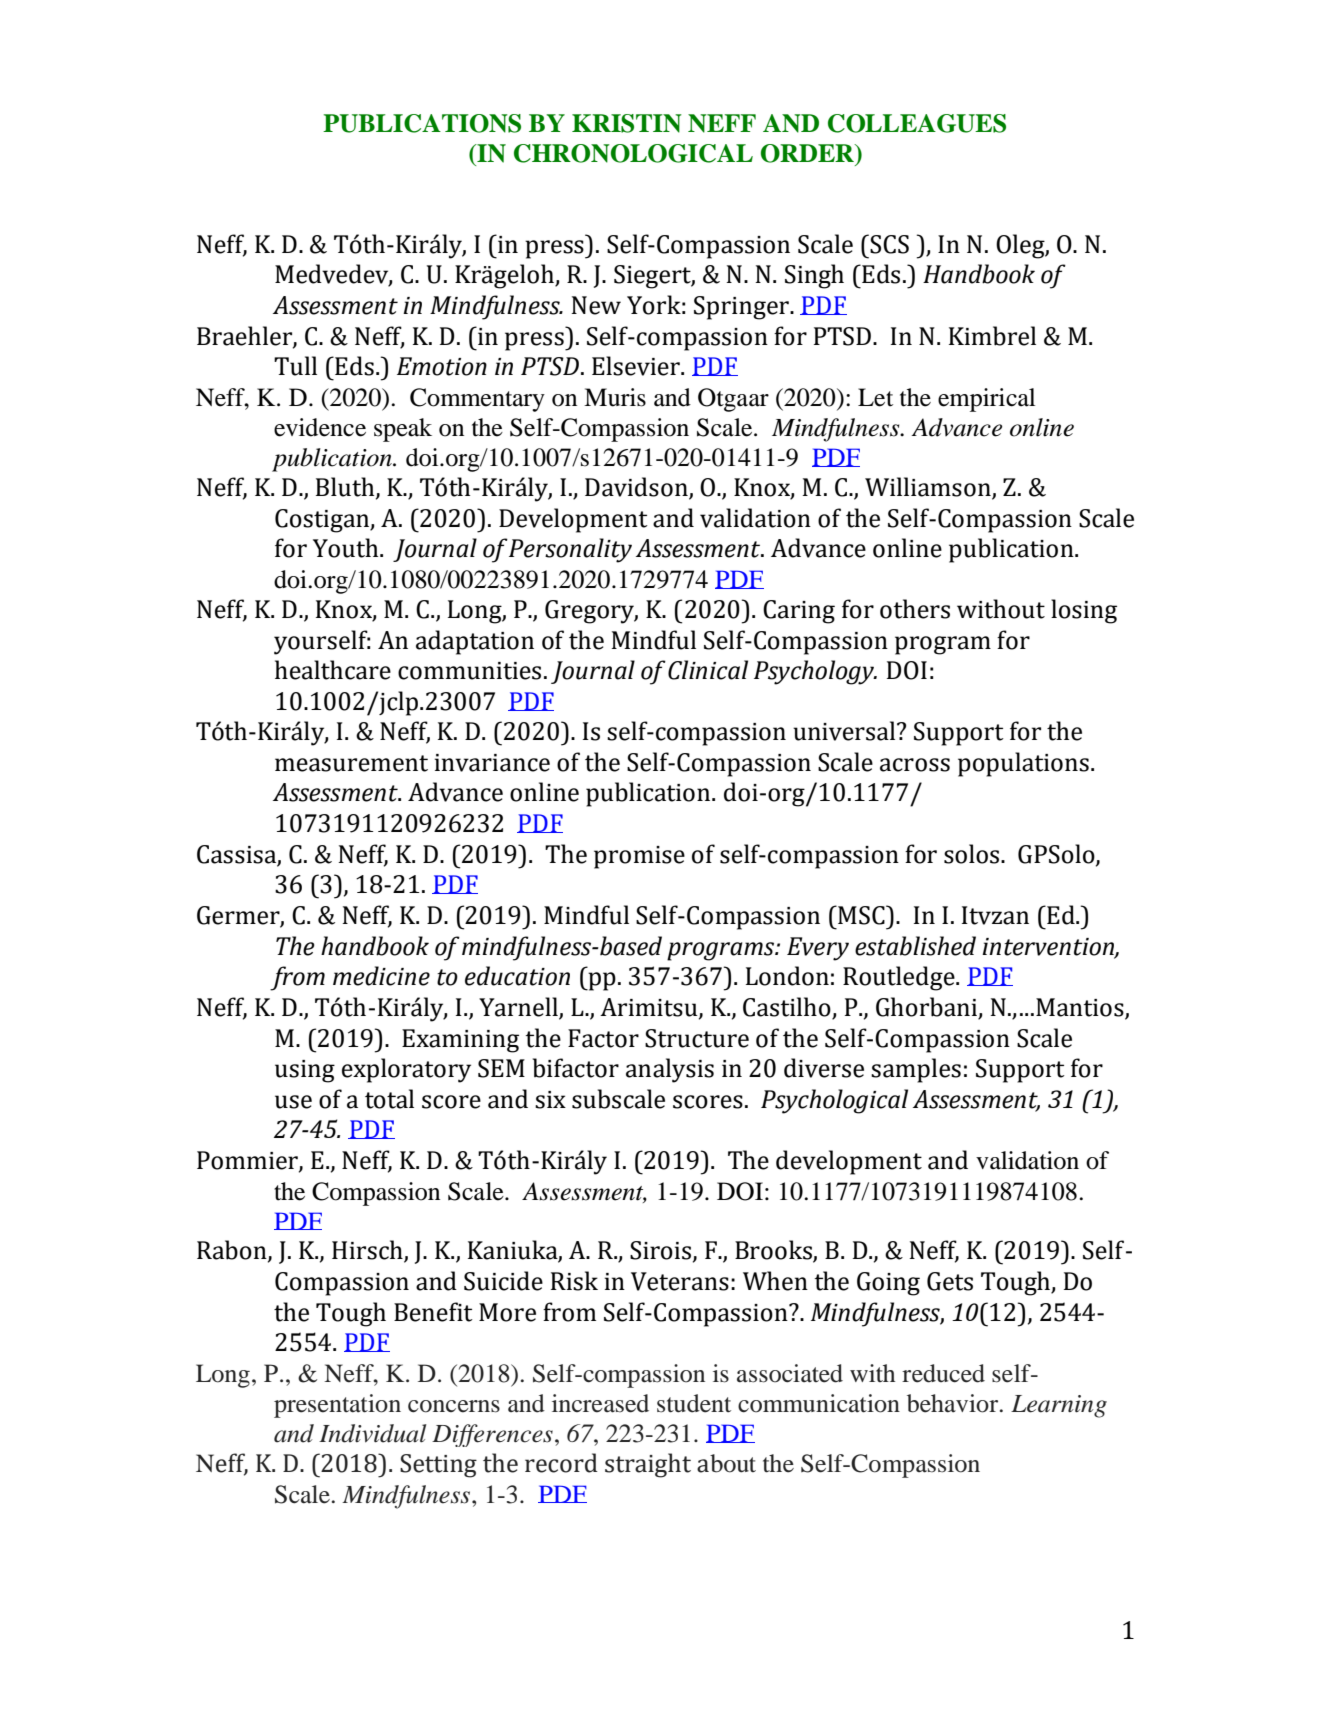 The width and height of the page is (1331, 1723). What do you see at coordinates (347, 548) in the page?
I see `Youth` at bounding box center [347, 548].
